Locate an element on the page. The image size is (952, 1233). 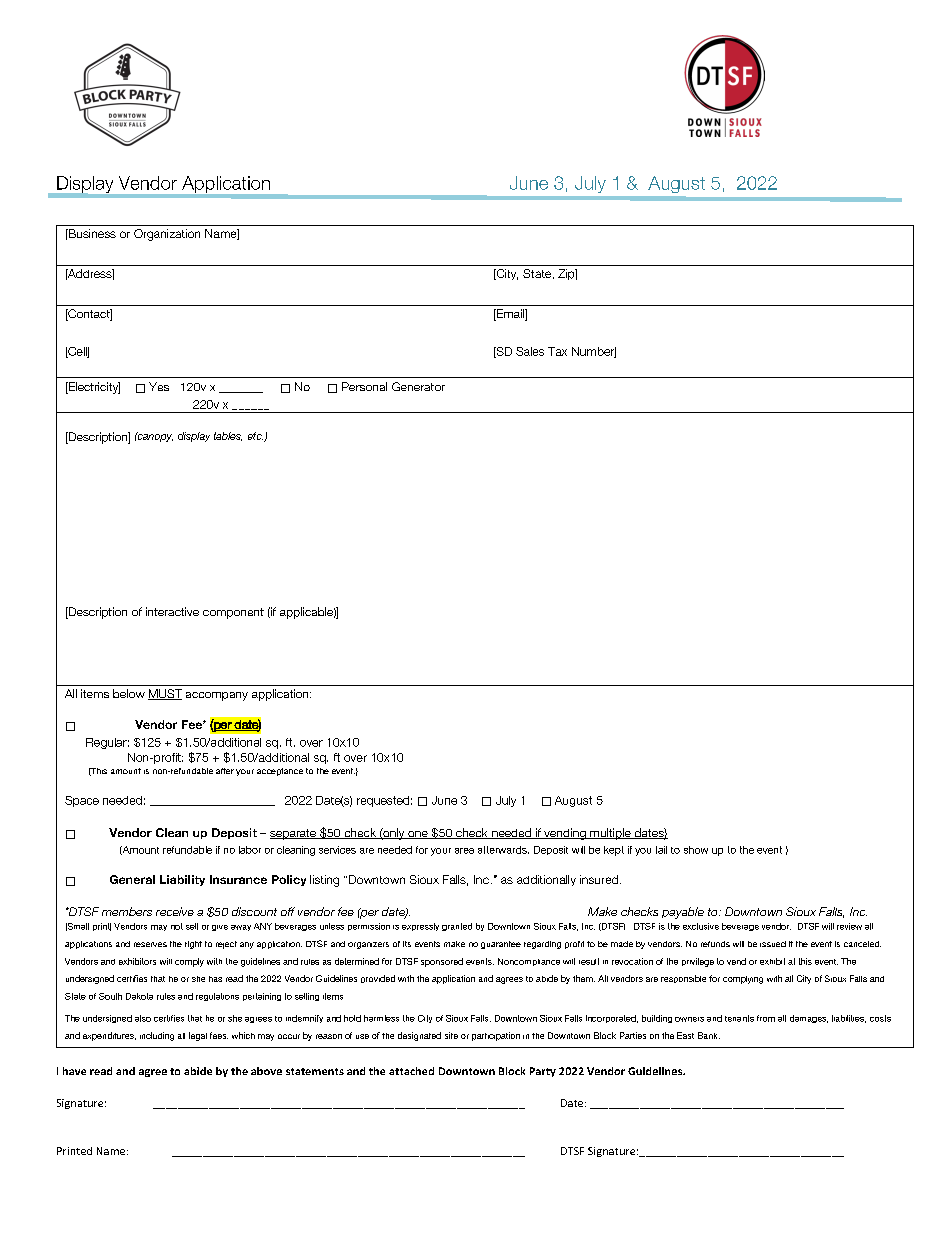
multiple is located at coordinates (610, 834).
